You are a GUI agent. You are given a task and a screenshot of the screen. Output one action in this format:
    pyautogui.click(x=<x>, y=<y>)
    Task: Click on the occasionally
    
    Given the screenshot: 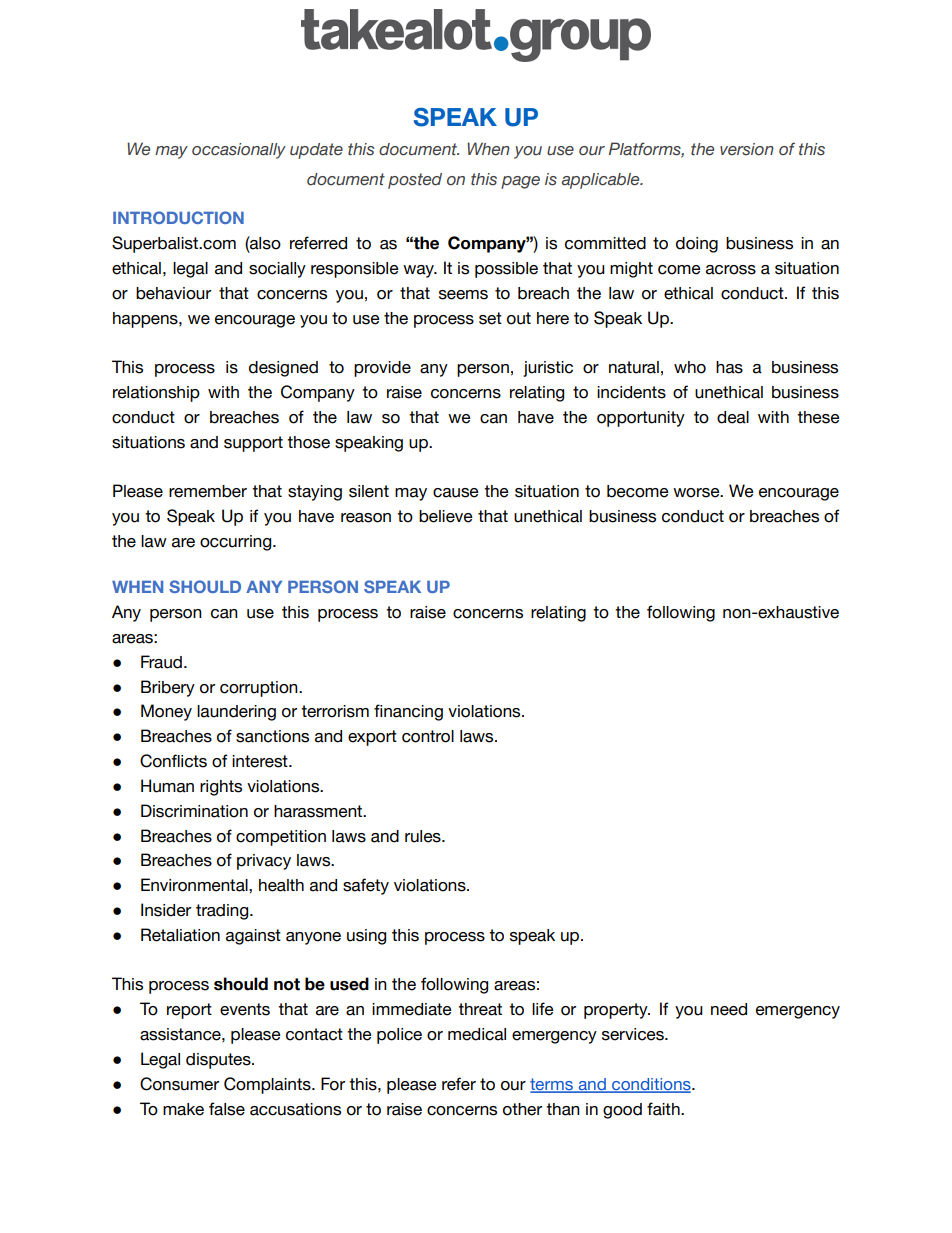 What is the action you would take?
    pyautogui.click(x=239, y=151)
